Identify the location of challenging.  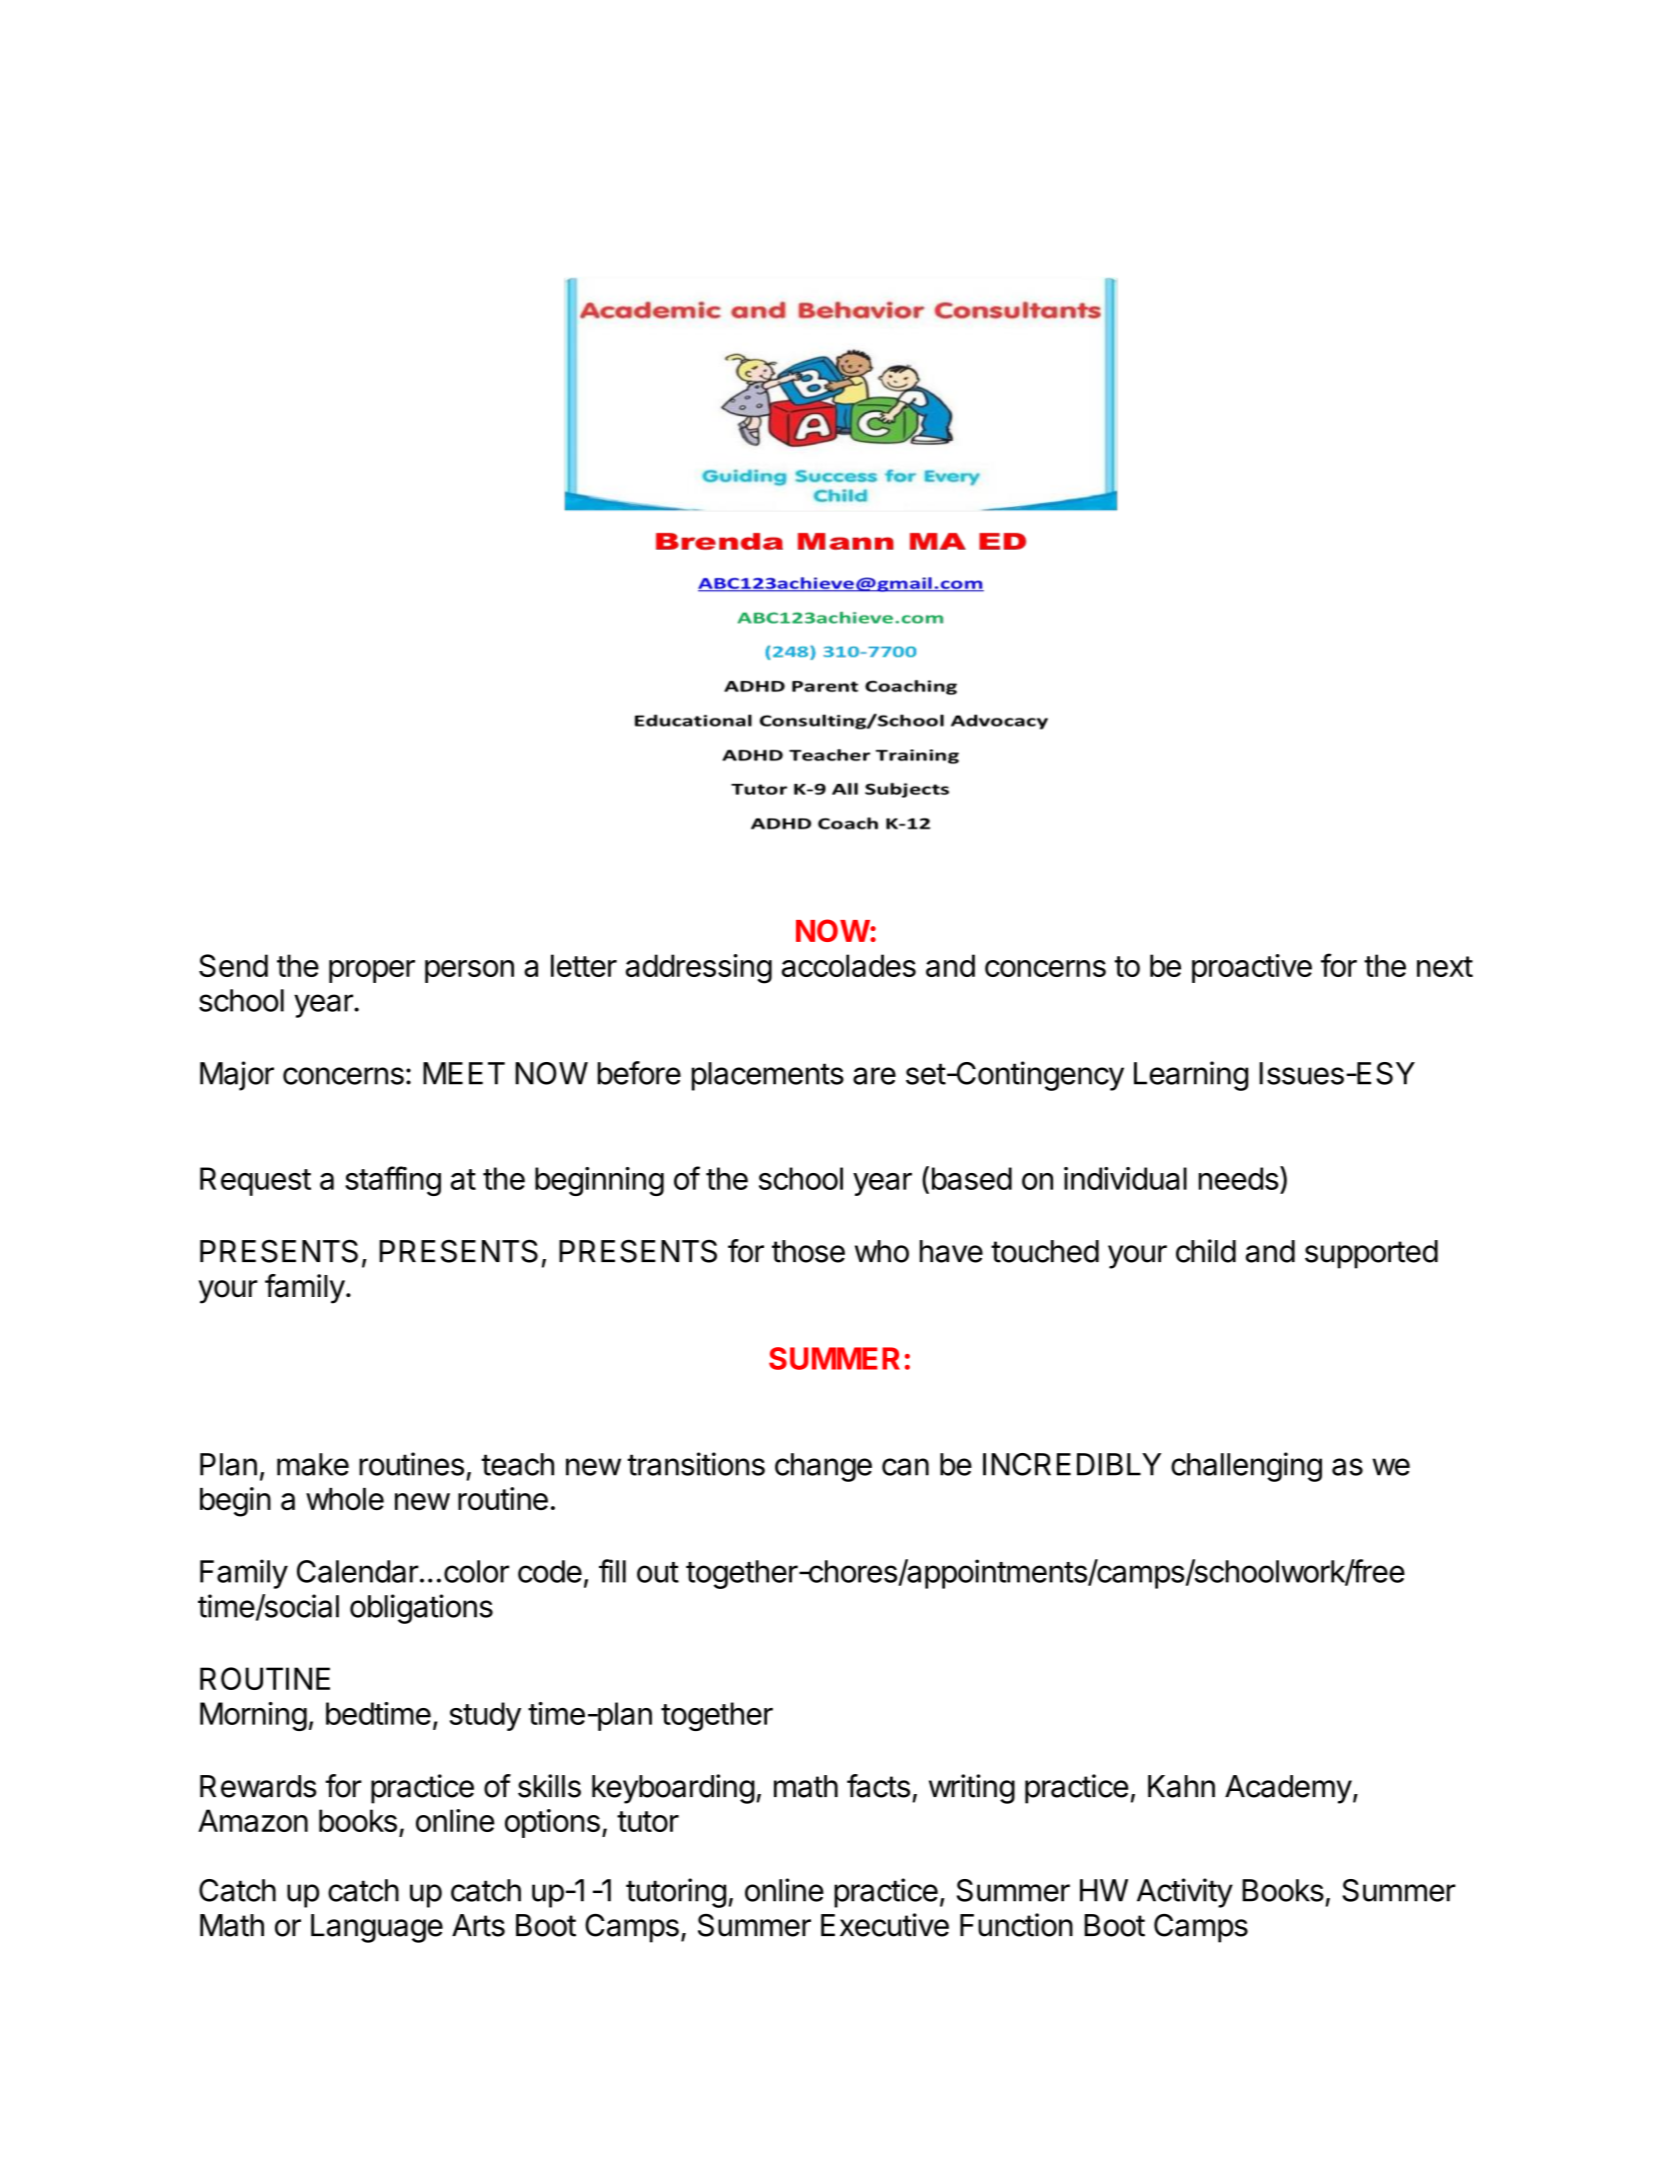
(1246, 1467).
